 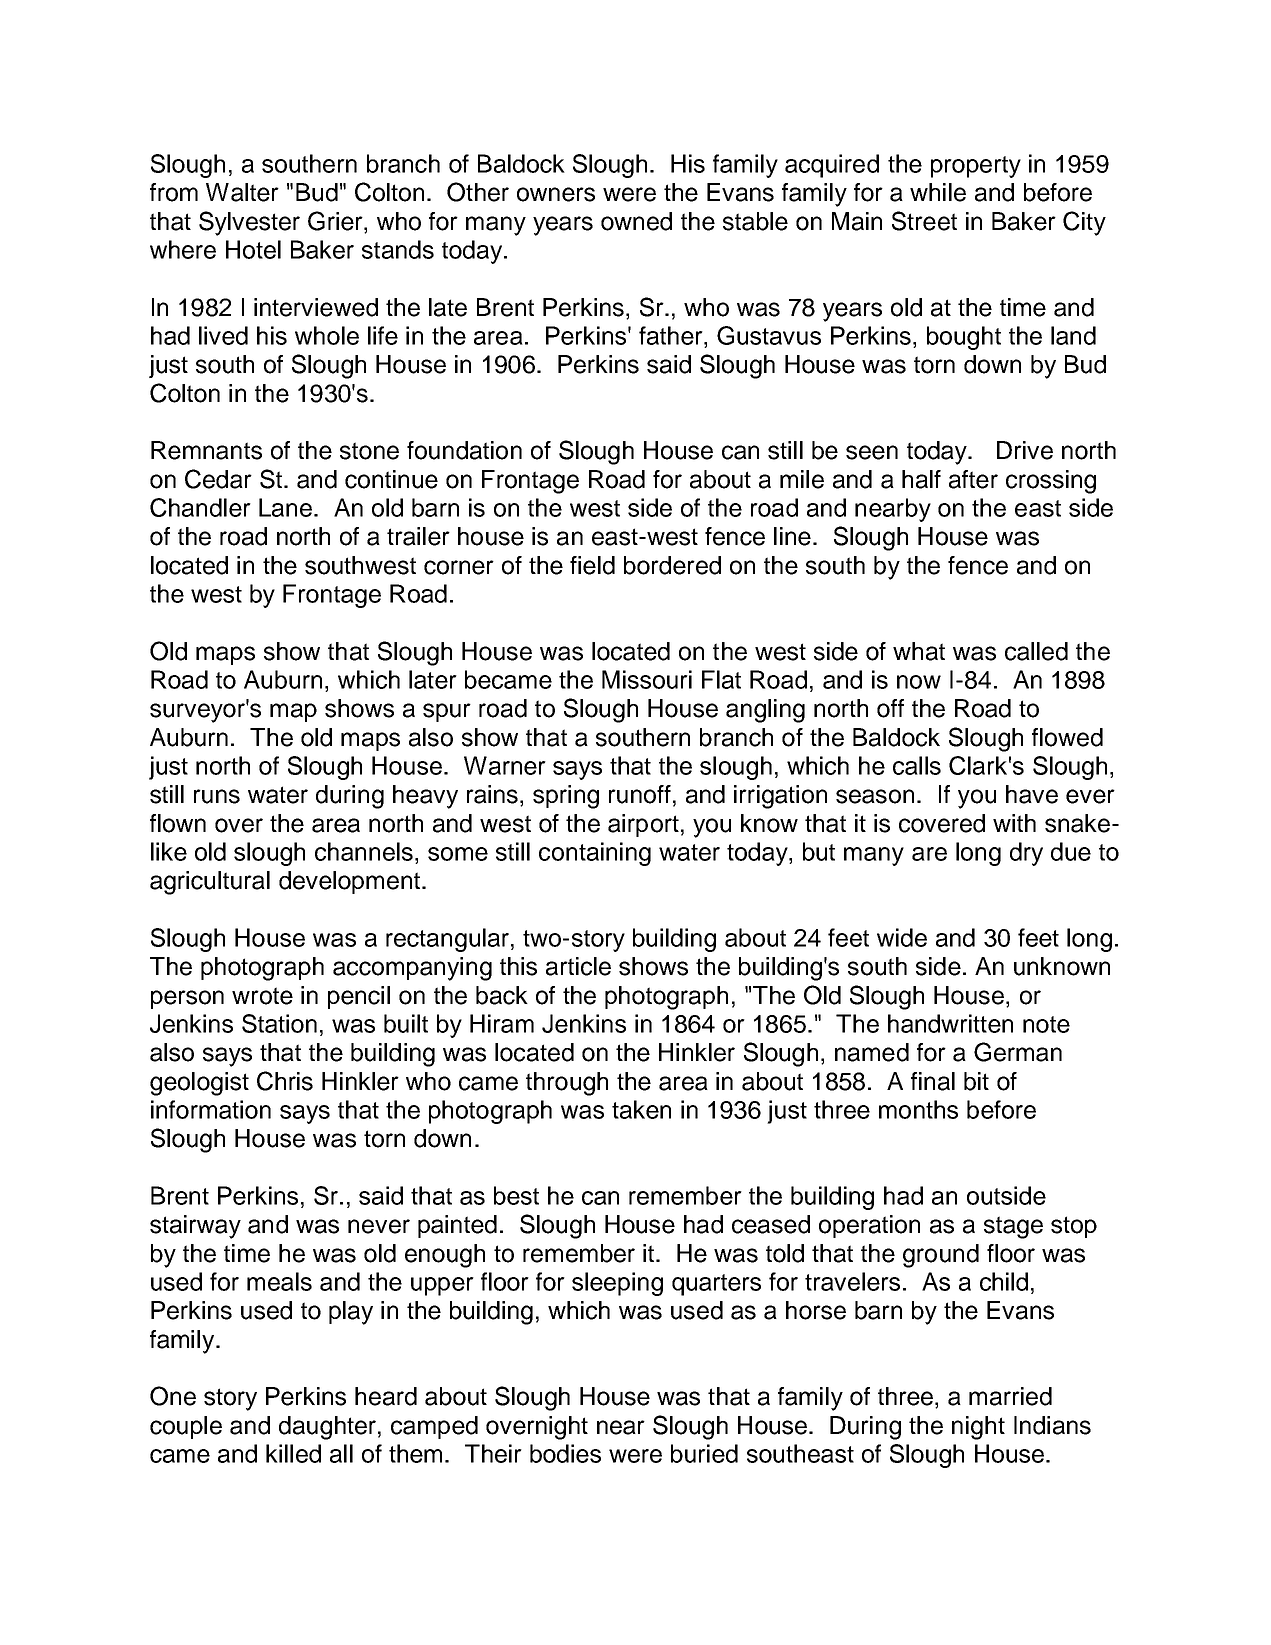 I want to click on runoff, so click(x=640, y=794).
